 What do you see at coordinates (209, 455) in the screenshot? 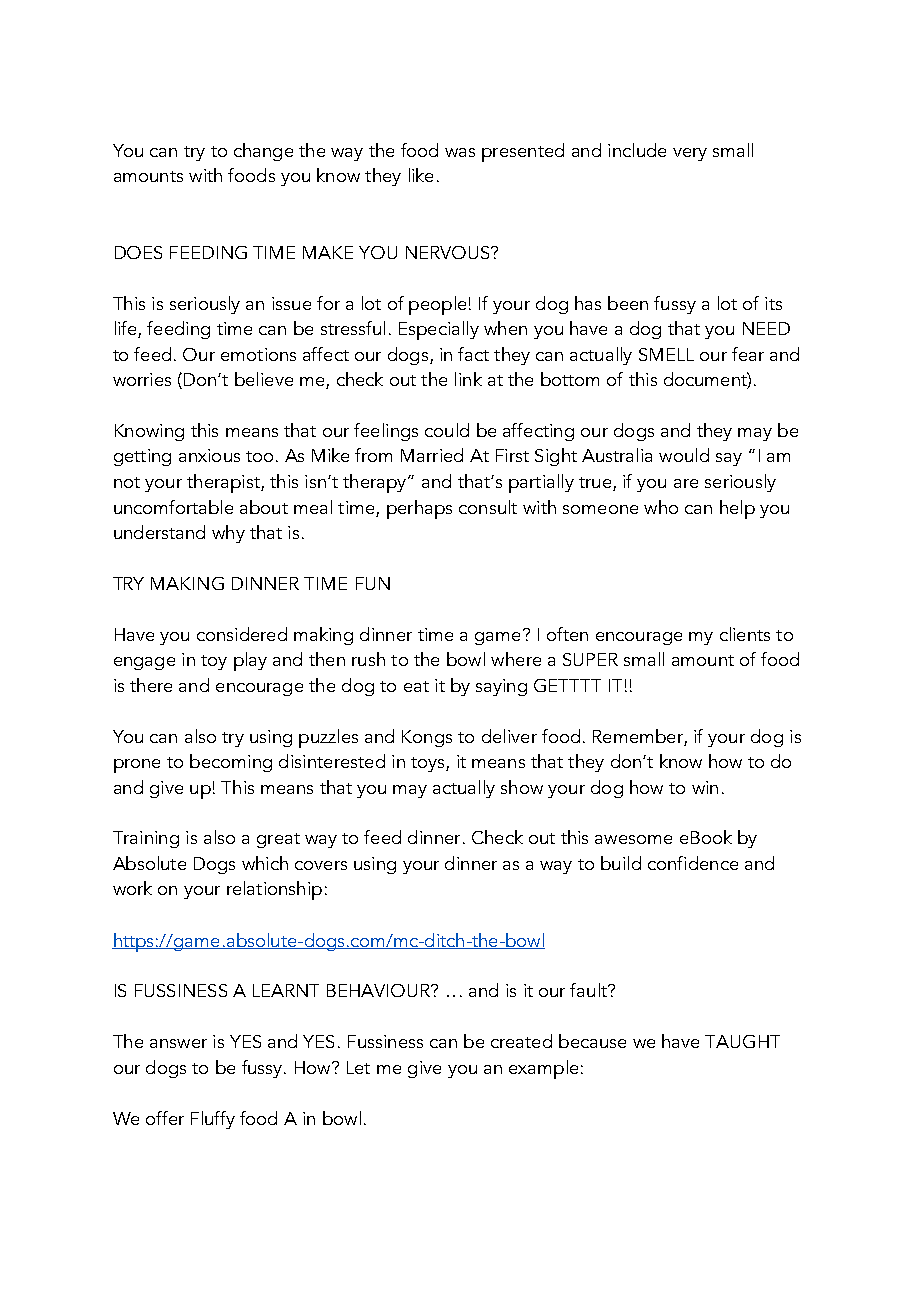
I see `anxious` at bounding box center [209, 455].
